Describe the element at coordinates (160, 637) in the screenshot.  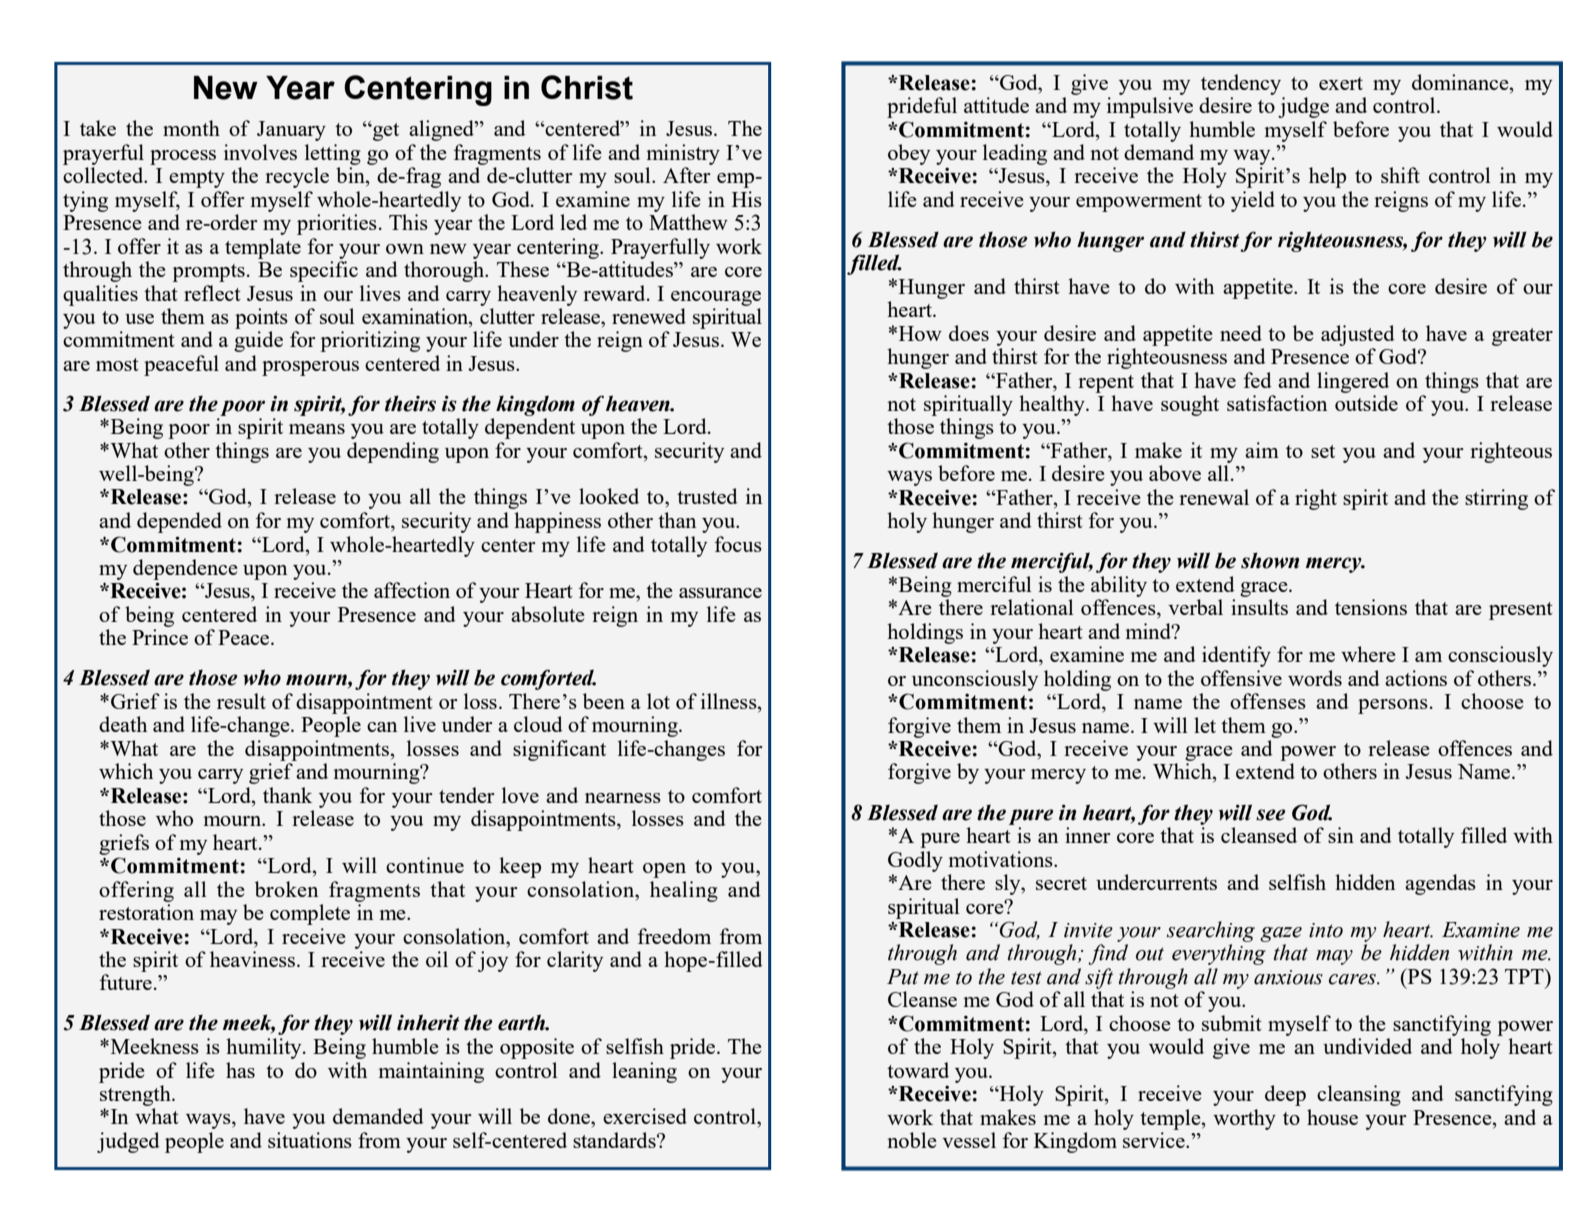
I see `Prince` at that location.
